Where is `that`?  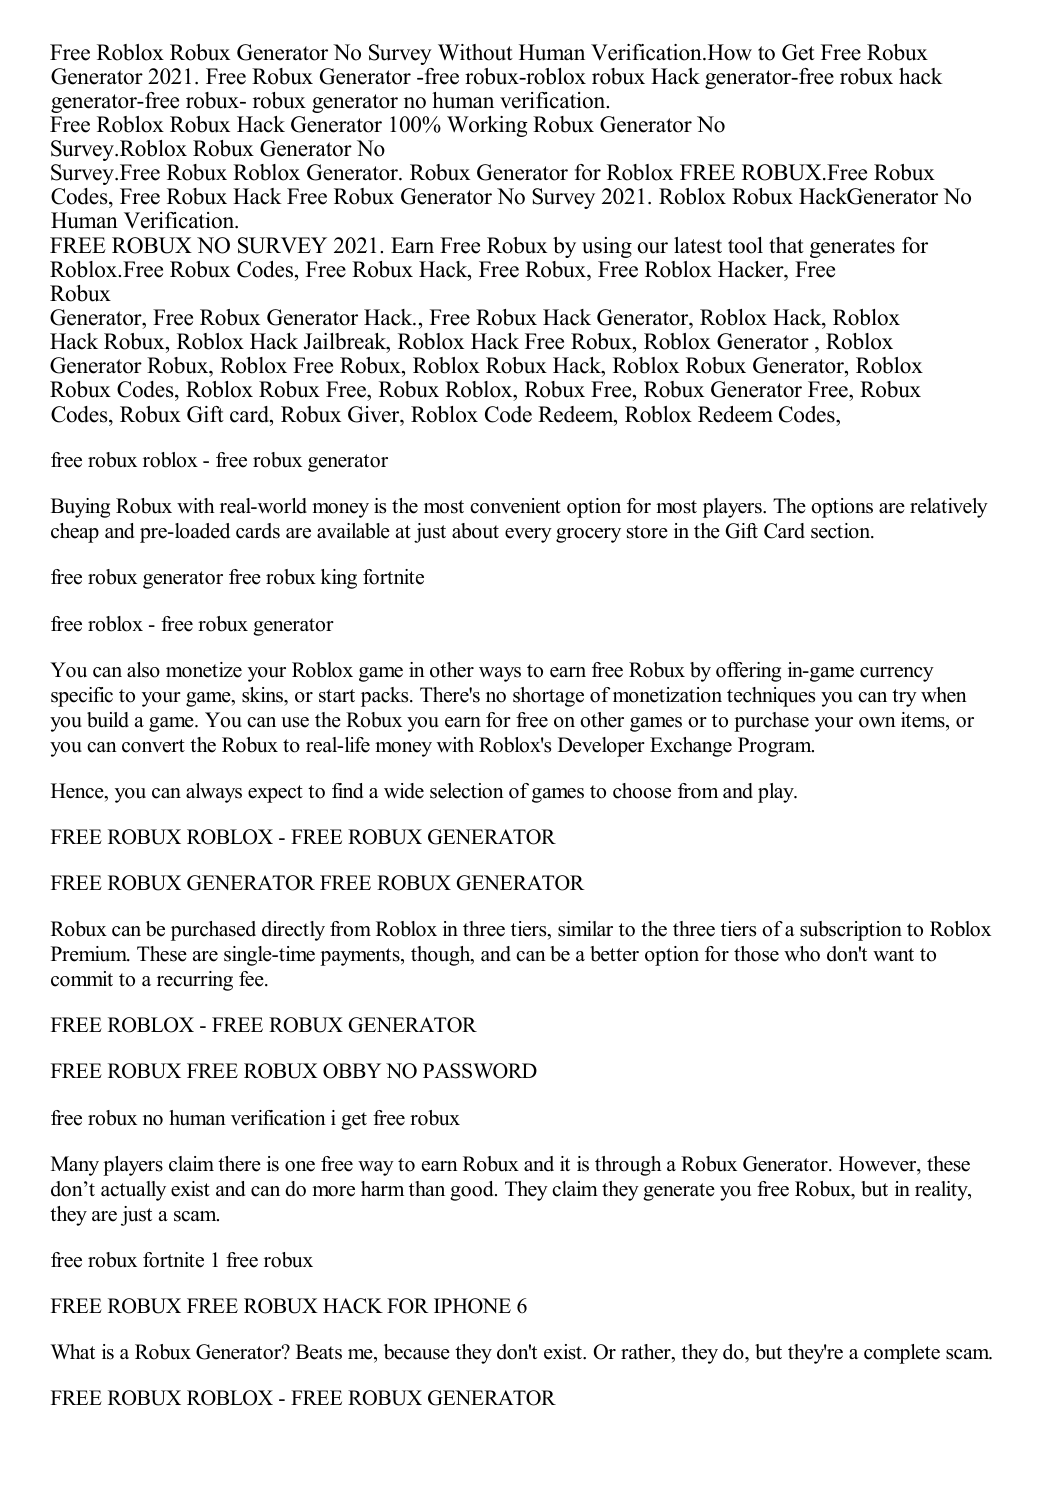 that is located at coordinates (786, 245).
